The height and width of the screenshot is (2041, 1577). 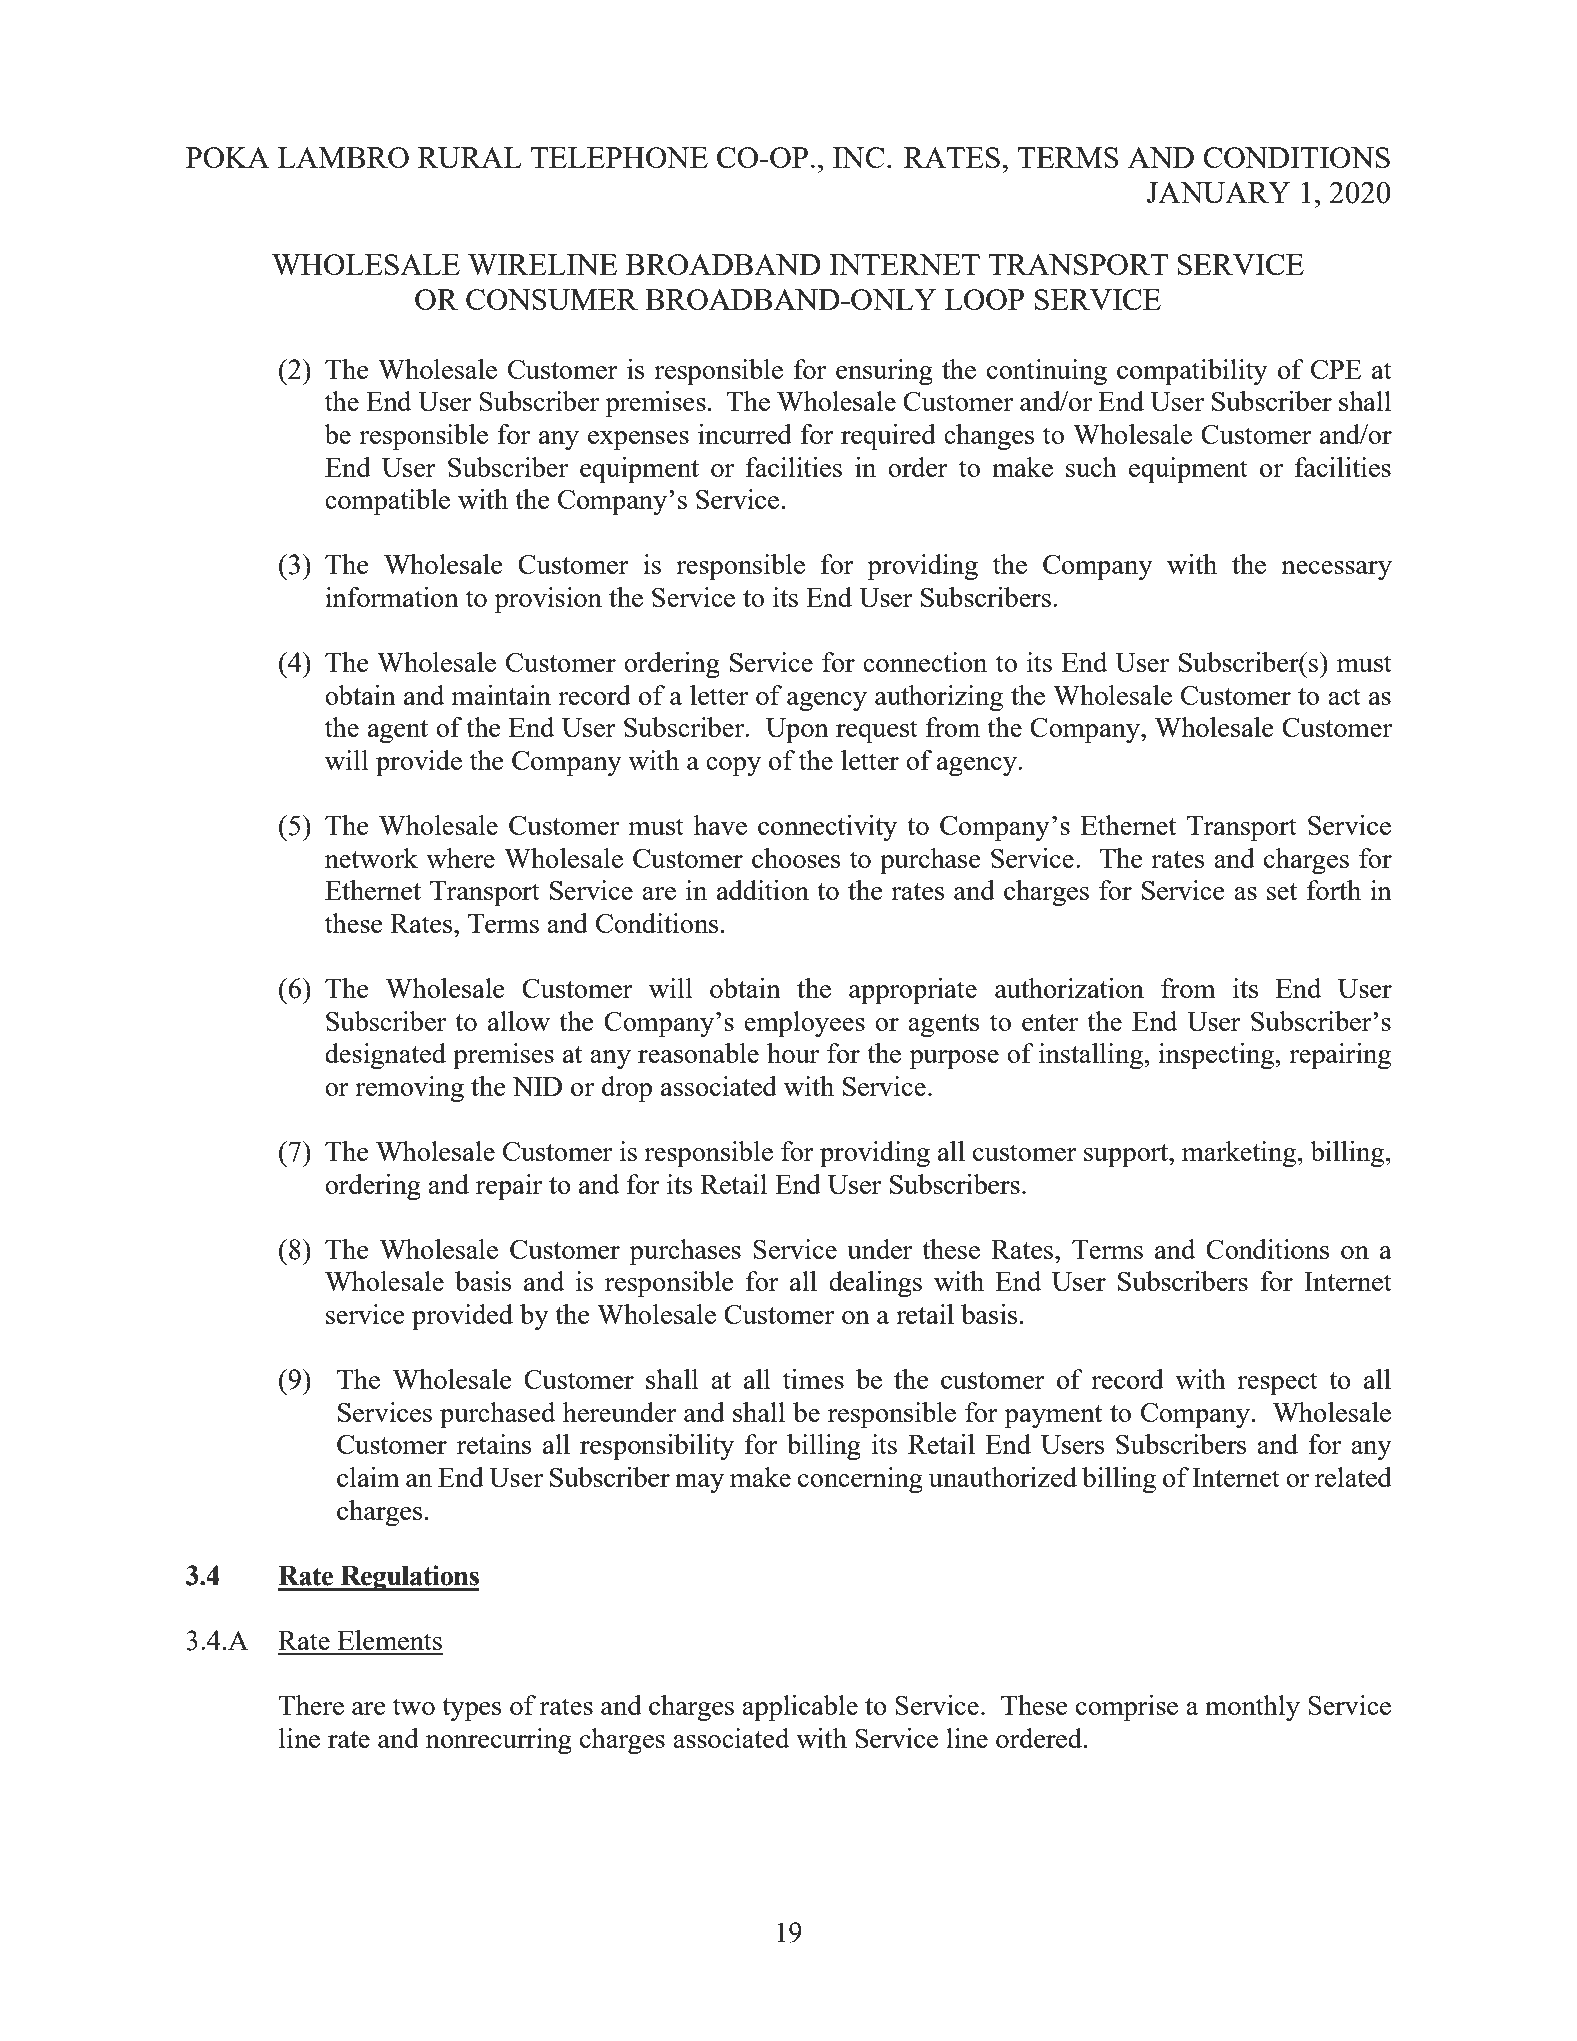 I want to click on LOOP, so click(x=984, y=299).
